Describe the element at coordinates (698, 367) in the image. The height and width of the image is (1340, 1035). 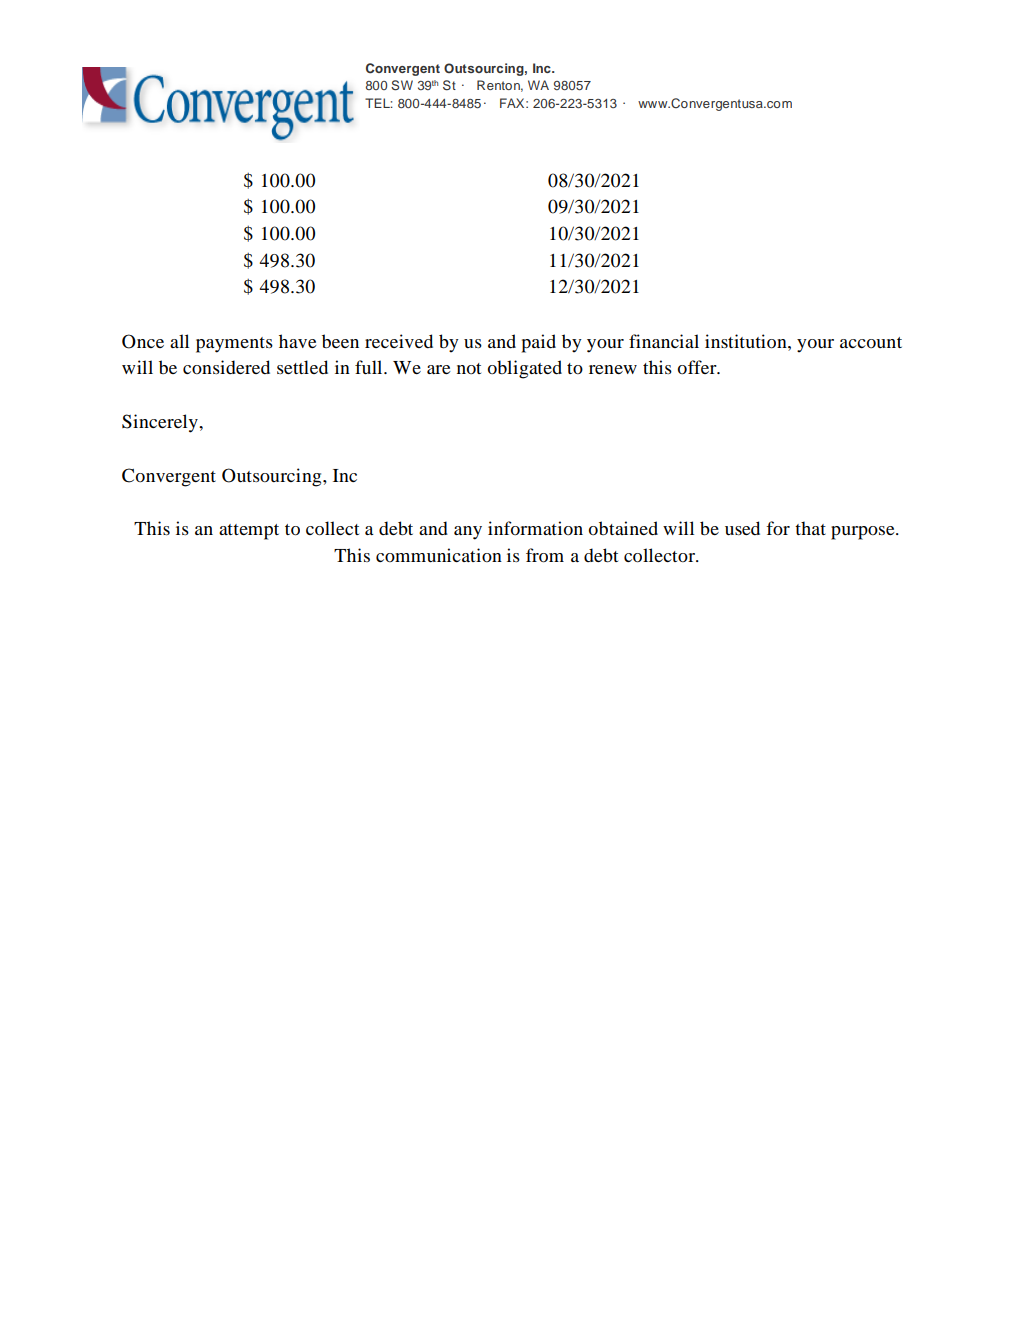
I see `offer` at that location.
